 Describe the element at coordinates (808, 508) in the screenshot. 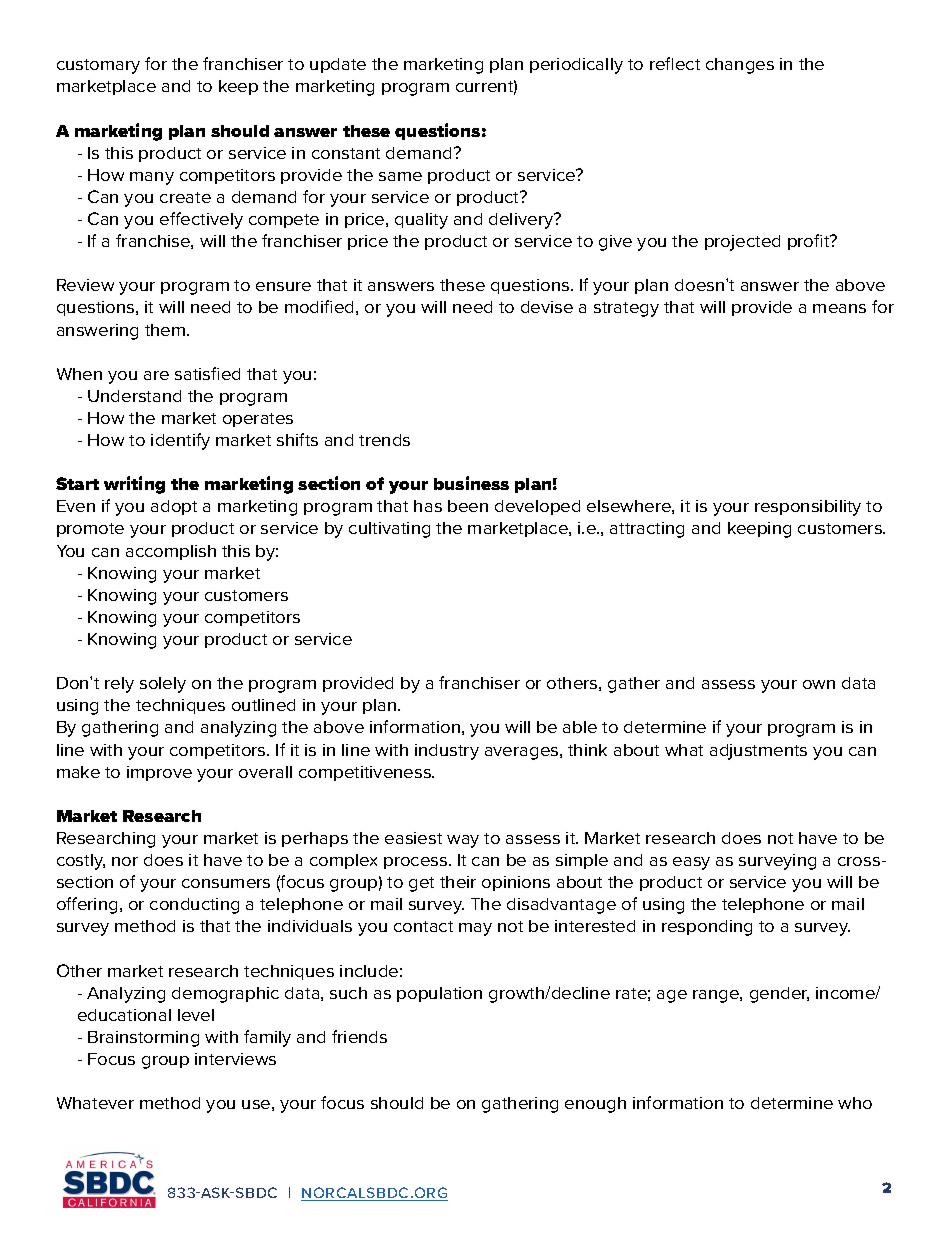

I see `responsibility` at that location.
